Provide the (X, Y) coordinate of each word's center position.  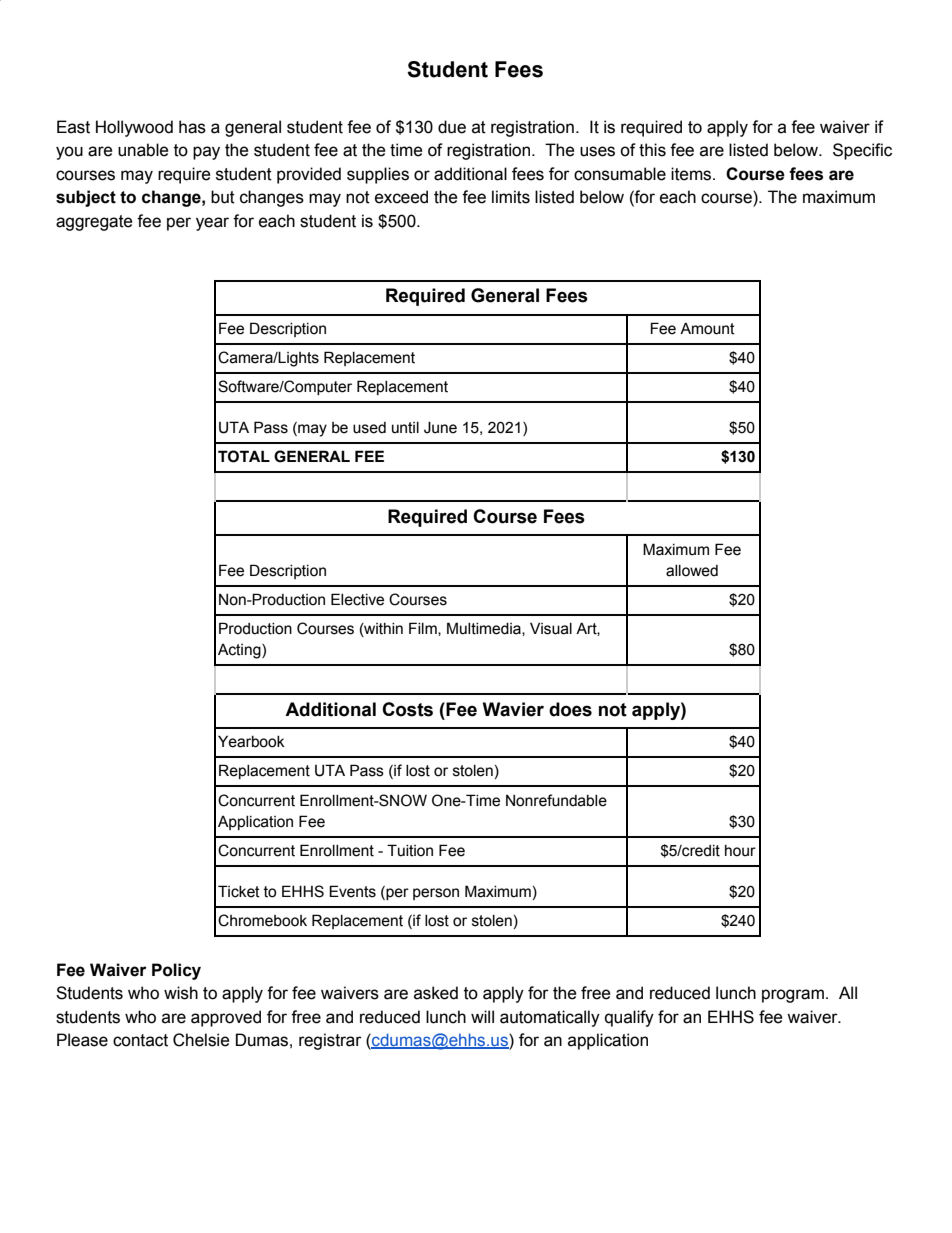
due (452, 127)
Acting (240, 651)
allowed (692, 571)
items (692, 174)
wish (181, 993)
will (482, 1016)
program (793, 996)
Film (424, 629)
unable (143, 150)
